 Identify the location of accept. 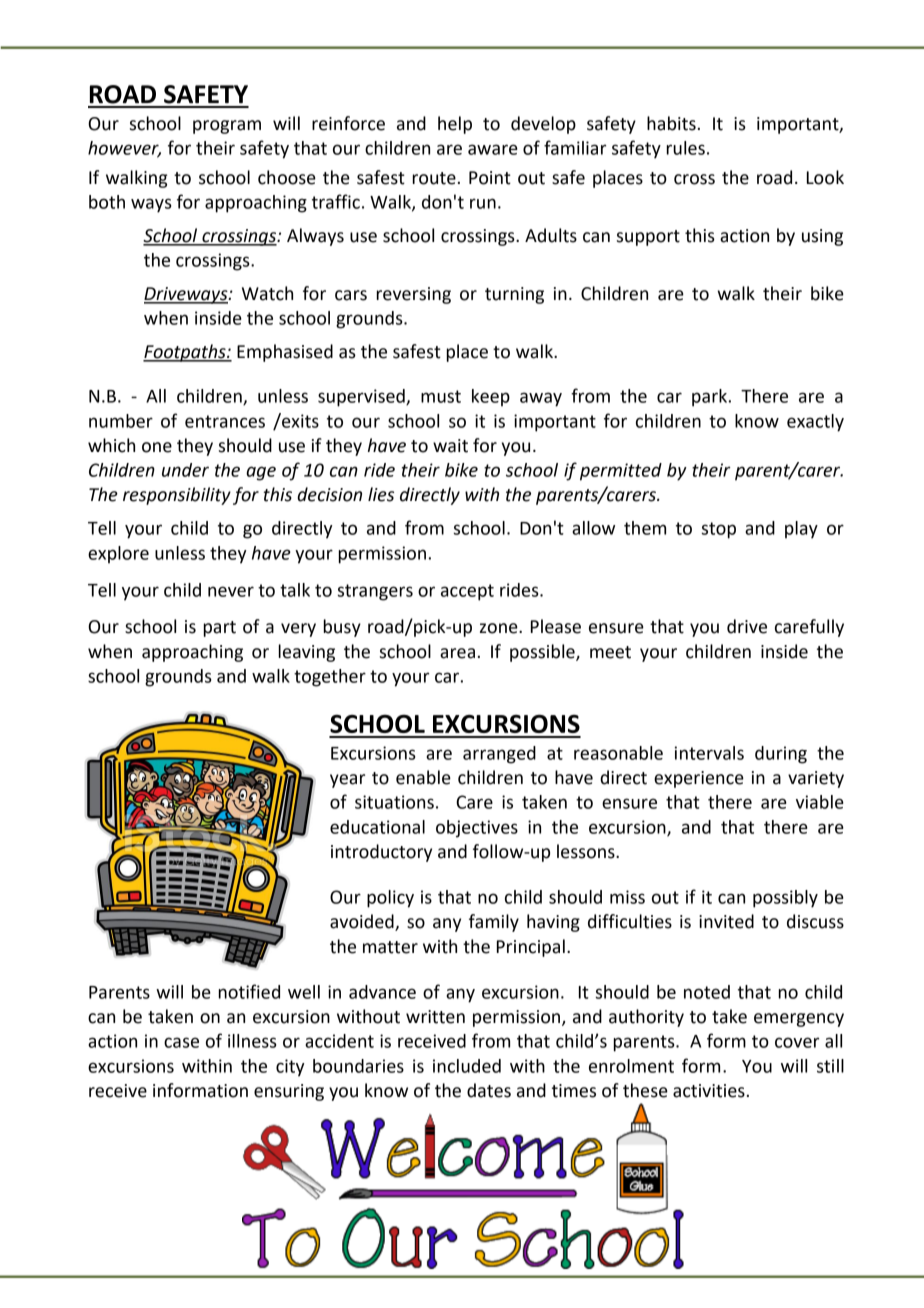
(467, 592).
